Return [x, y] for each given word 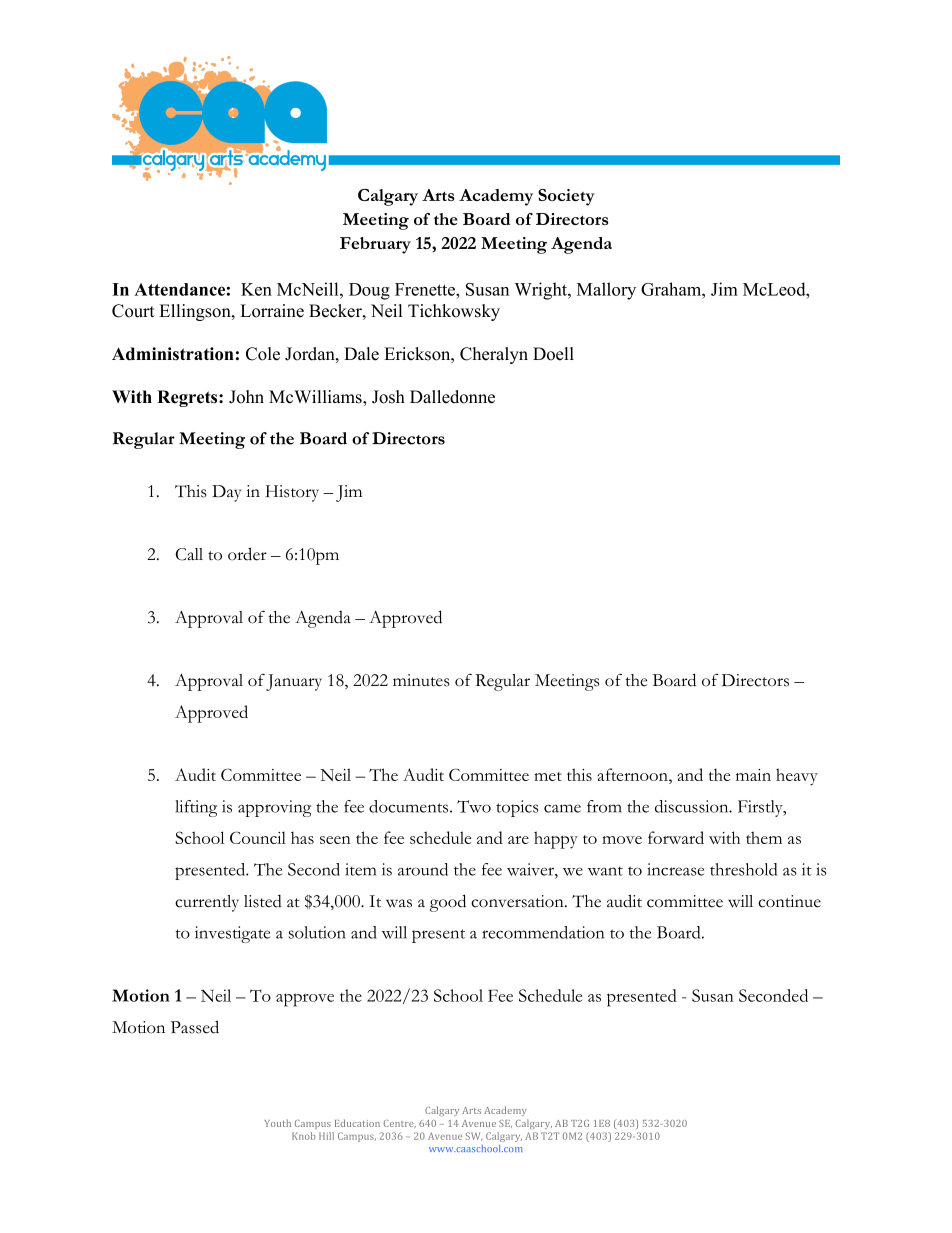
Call [189, 554]
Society [566, 197]
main [753, 775]
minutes [421, 680]
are [518, 840]
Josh [388, 397]
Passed [195, 1027]
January [294, 682]
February [375, 245]
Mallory [606, 291]
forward [676, 837]
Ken [256, 289]
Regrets [188, 398]
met [548, 776]
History [292, 493]
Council [258, 837]
